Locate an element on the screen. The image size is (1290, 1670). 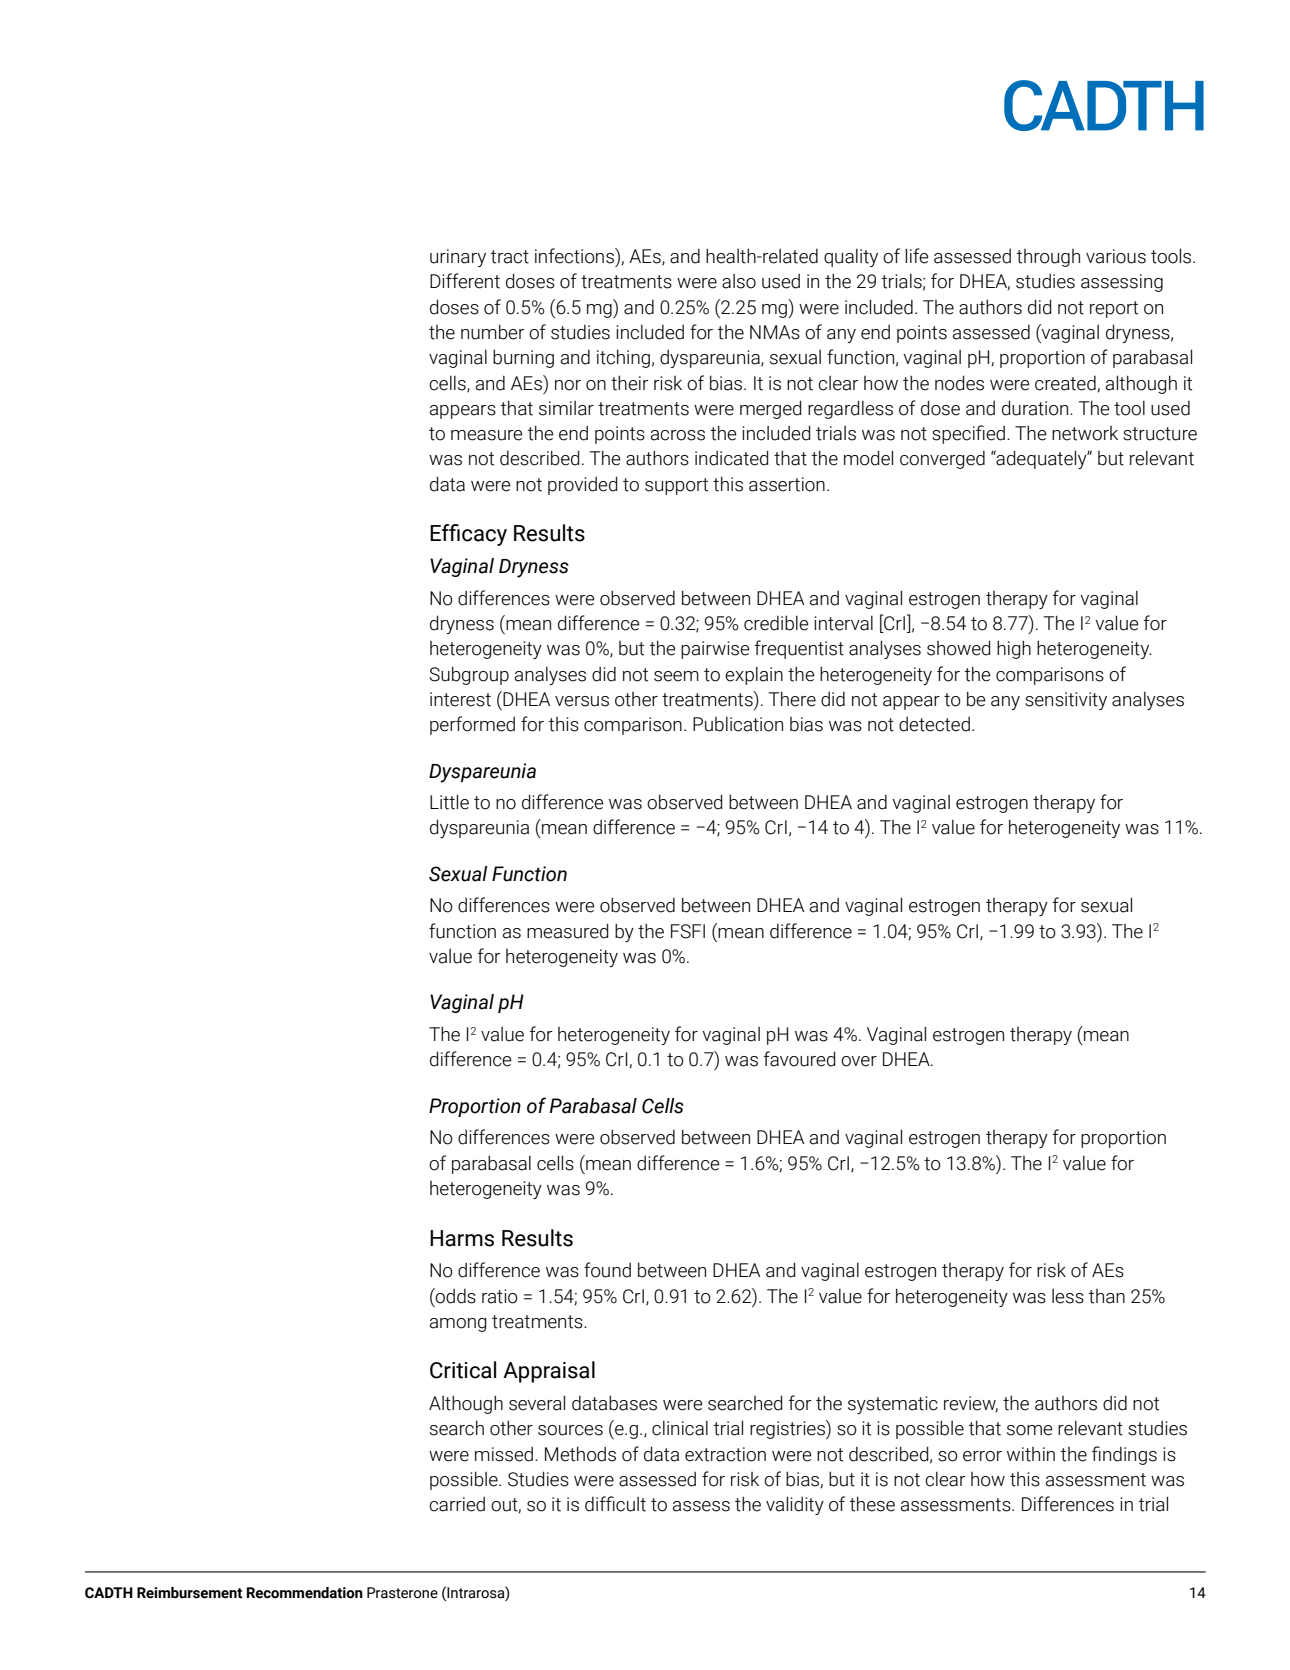
over is located at coordinates (859, 1061).
